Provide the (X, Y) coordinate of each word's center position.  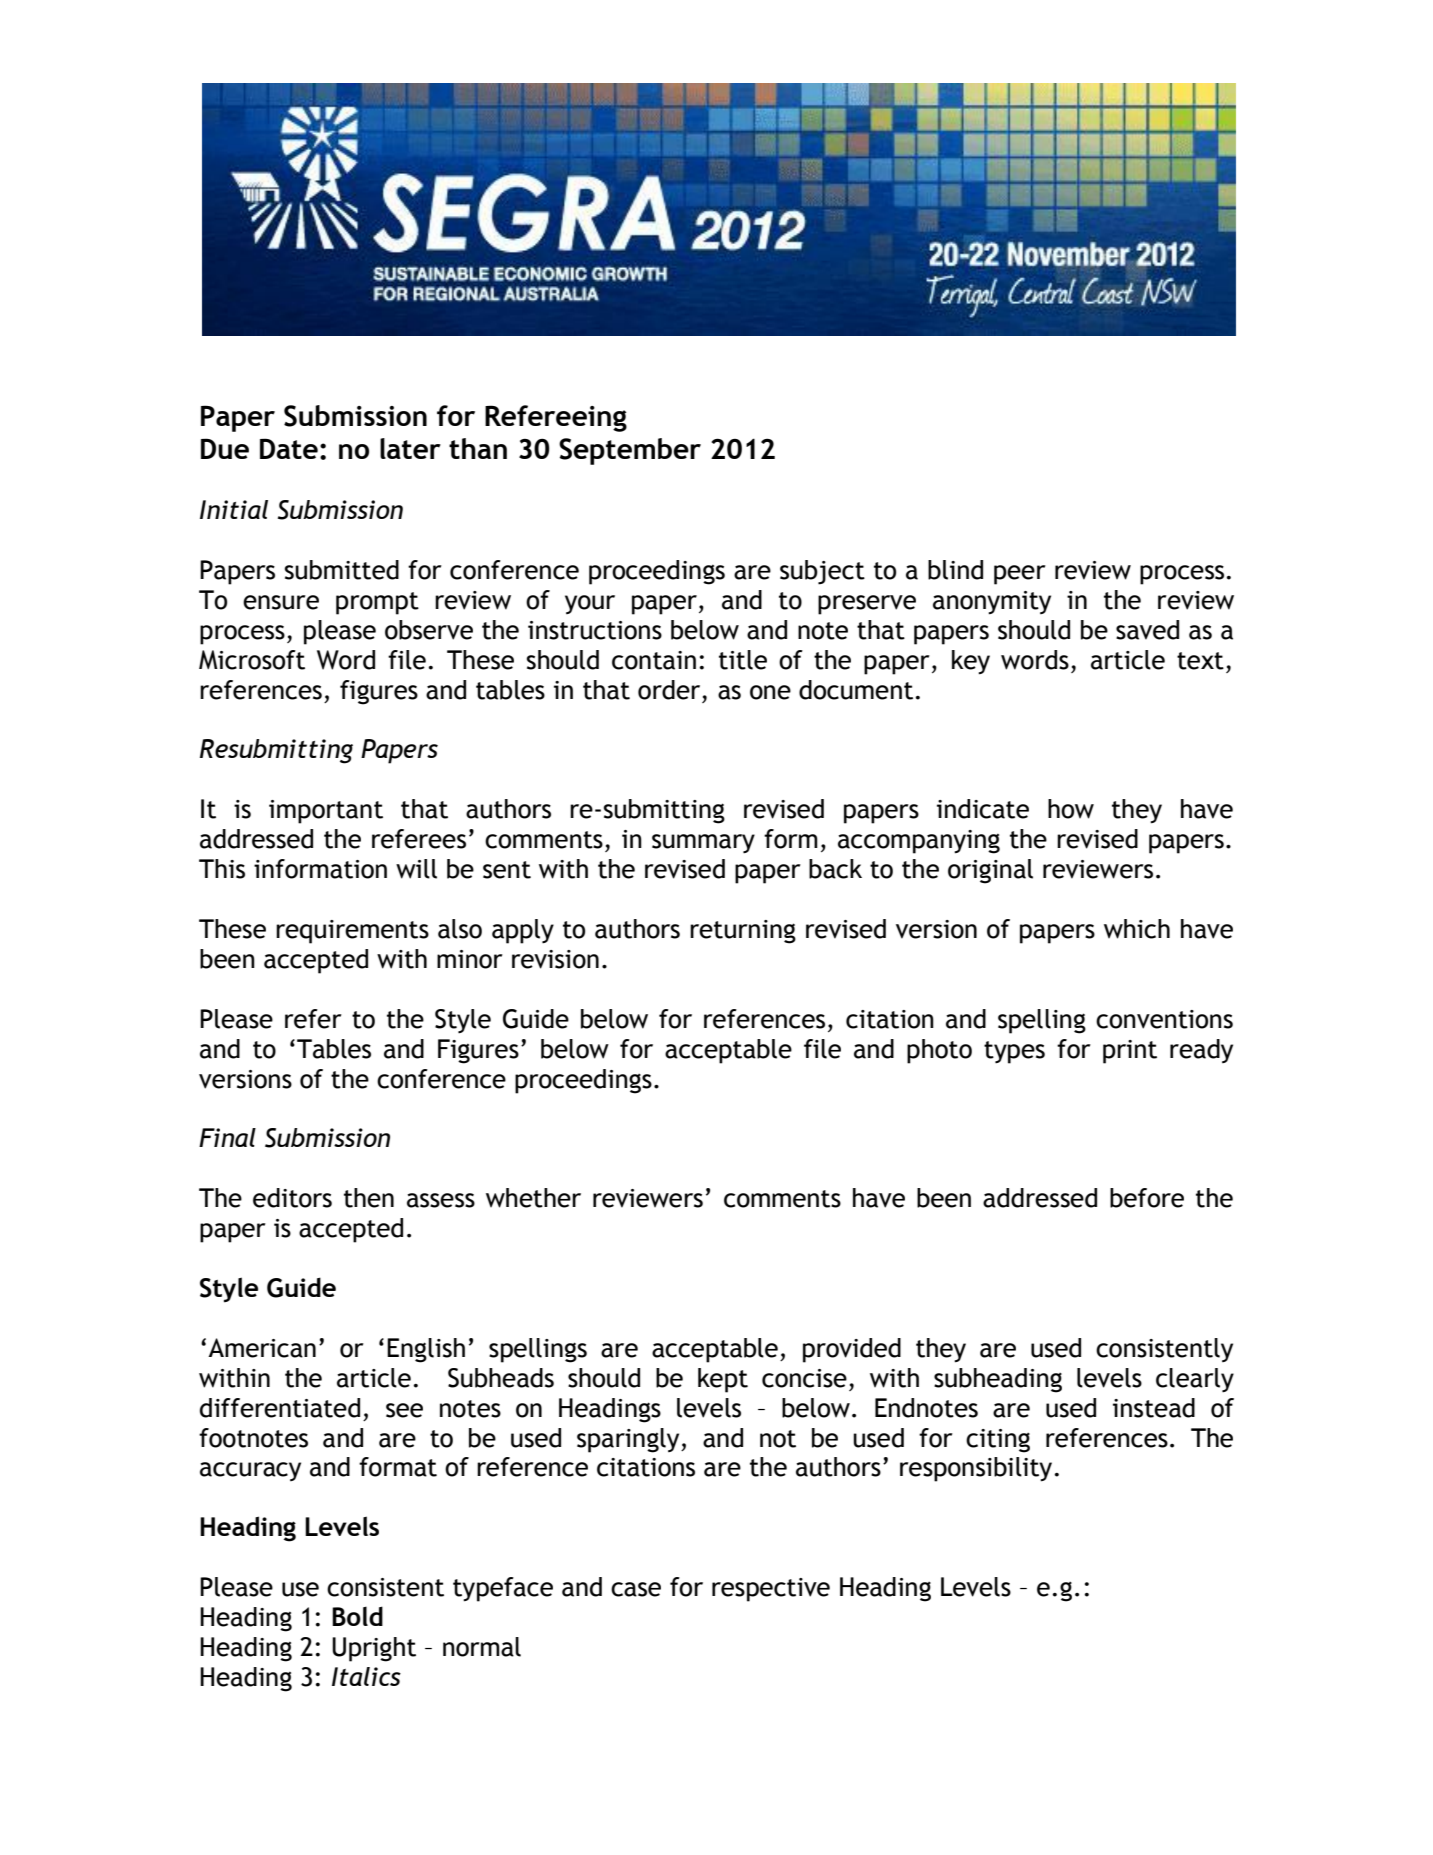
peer (1020, 575)
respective (771, 1590)
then (369, 1198)
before (1147, 1198)
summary (703, 844)
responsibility (976, 1469)
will (416, 869)
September (630, 451)
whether (533, 1198)
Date (289, 448)
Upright (374, 1649)
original (990, 871)
